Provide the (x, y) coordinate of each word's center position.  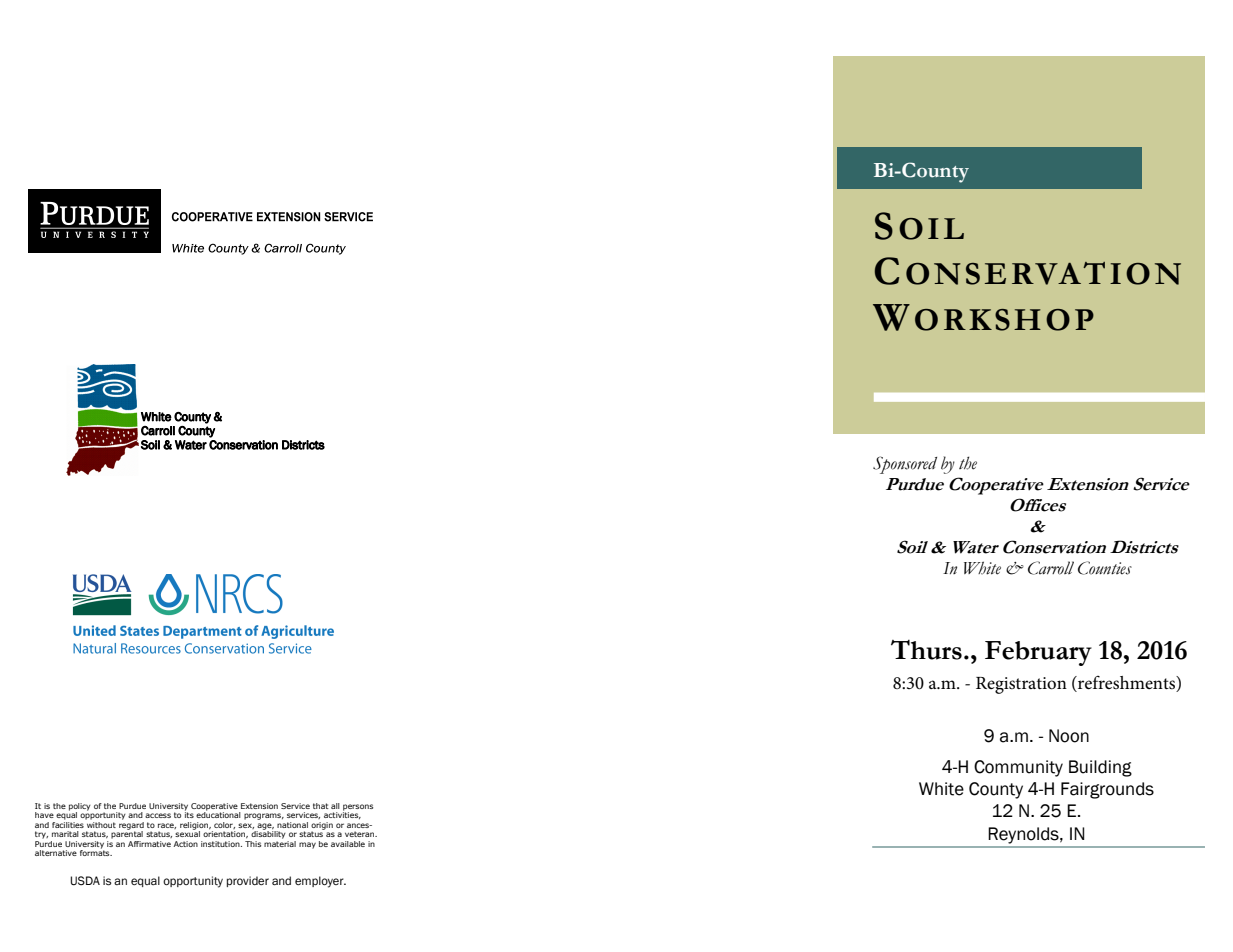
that (321, 806)
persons (358, 808)
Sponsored (905, 465)
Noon (1069, 736)
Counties (1105, 568)
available (348, 844)
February (1038, 653)
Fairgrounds (1107, 790)
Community (1018, 768)
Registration (1021, 685)
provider (248, 881)
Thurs (926, 650)
